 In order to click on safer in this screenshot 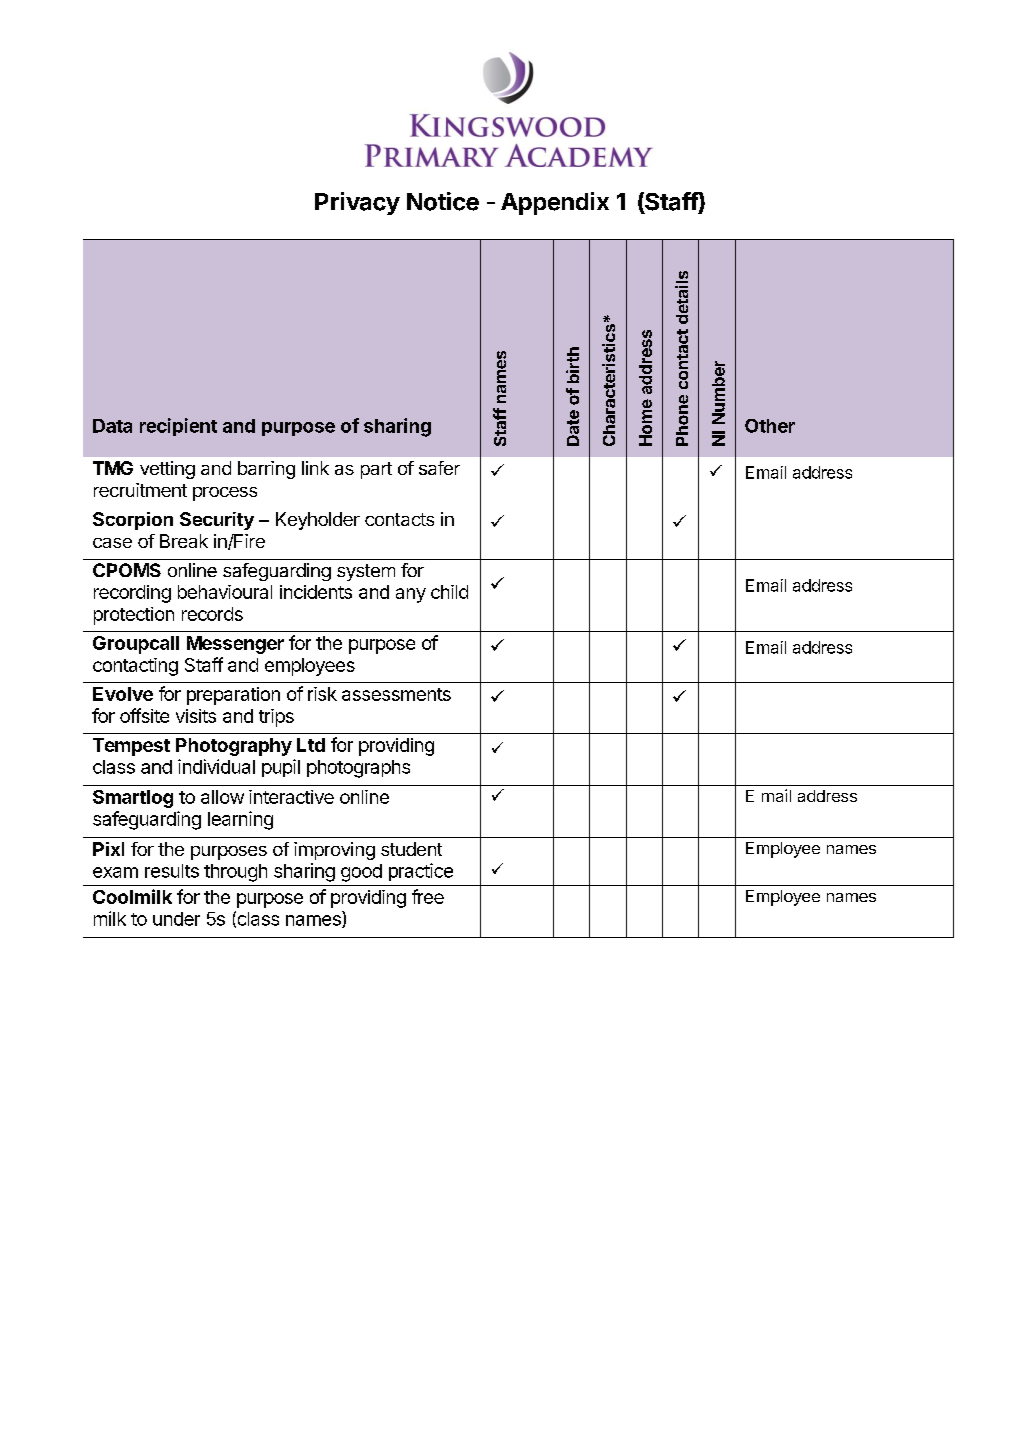, I will do `click(439, 468)`.
